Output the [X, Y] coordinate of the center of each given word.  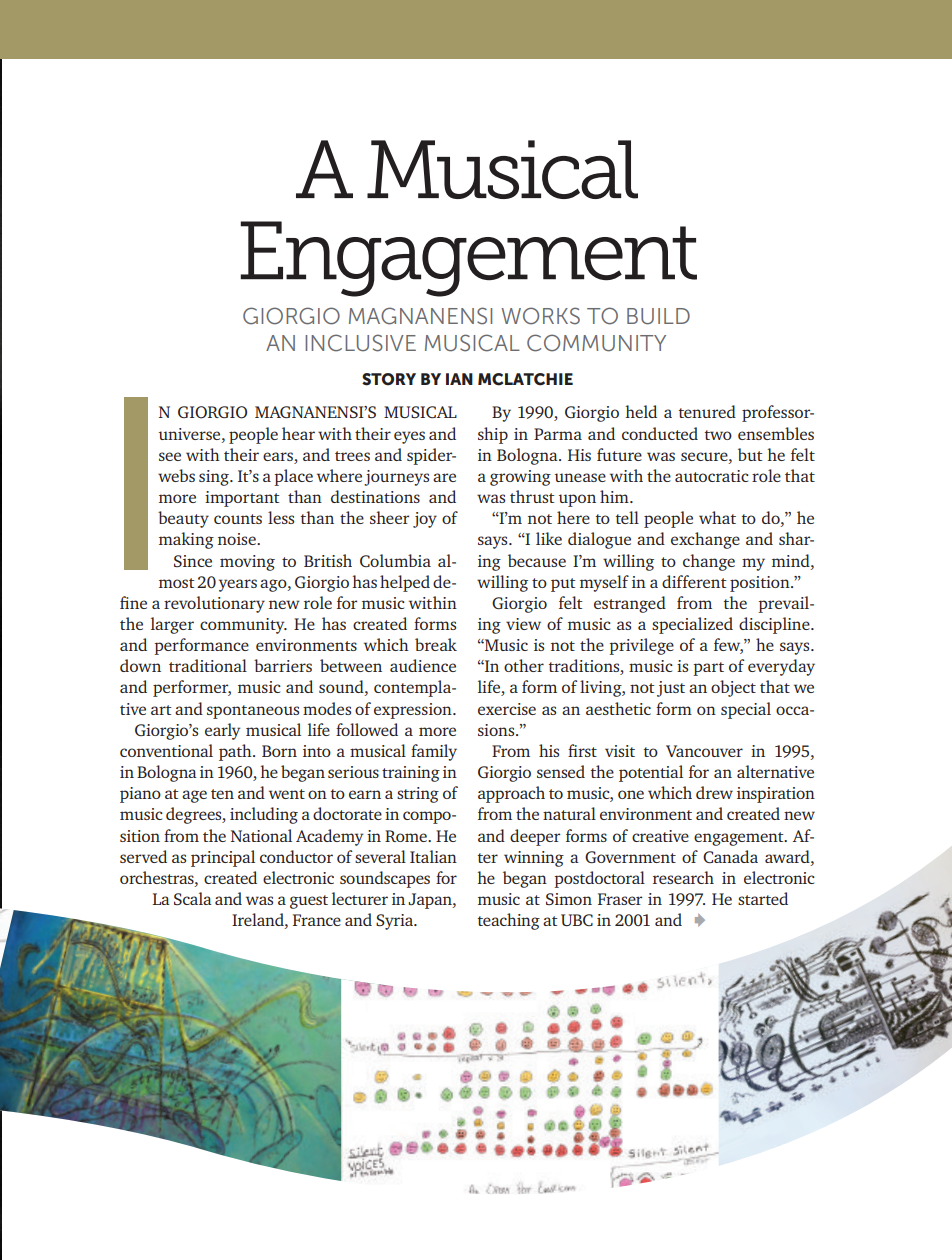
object [733, 688]
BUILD [658, 316]
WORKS [540, 316]
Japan [431, 901]
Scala [193, 898]
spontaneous [253, 712]
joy [425, 520]
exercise [507, 709]
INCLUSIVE [360, 343]
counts [238, 519]
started [763, 898]
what [717, 517]
